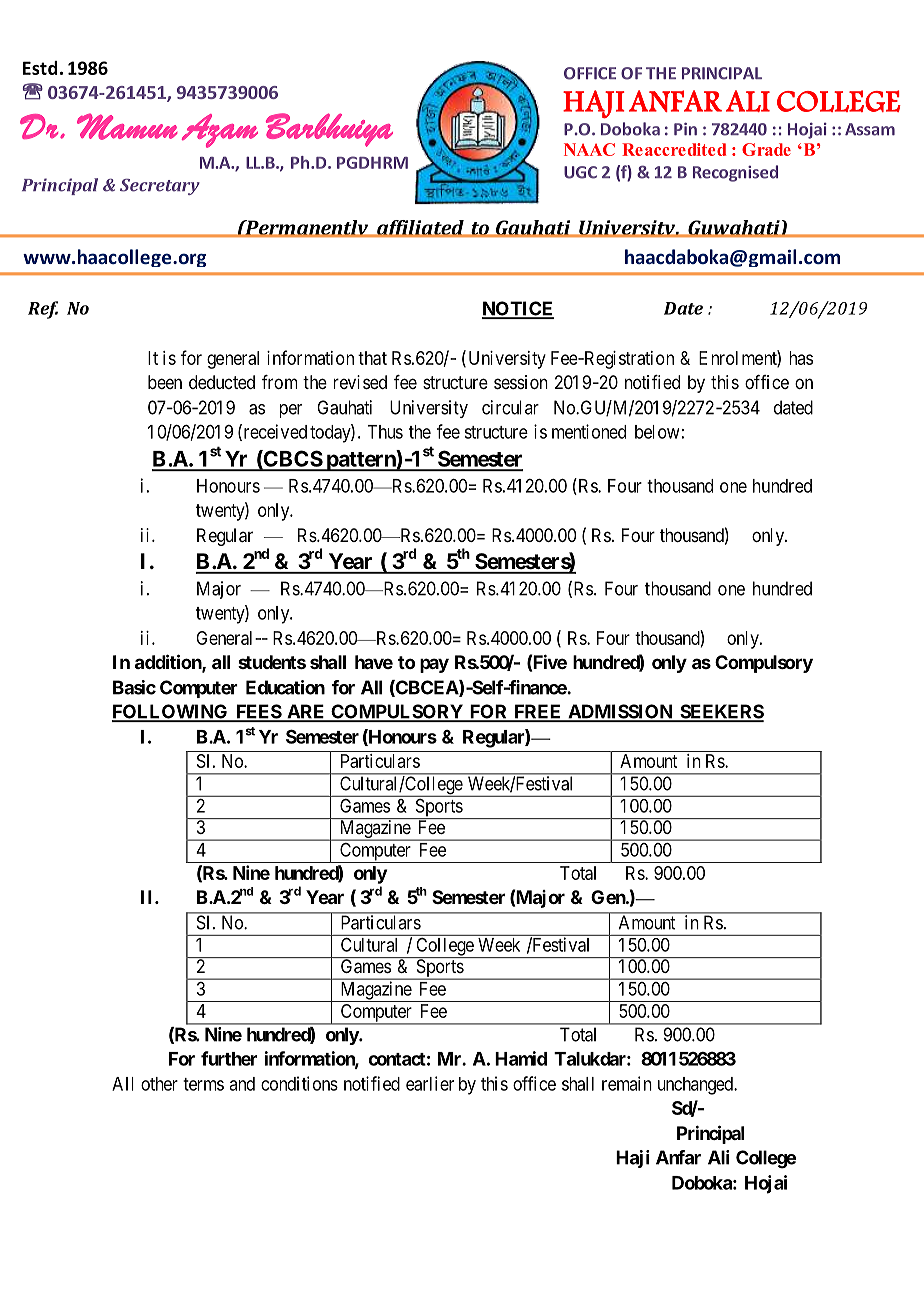 The height and width of the screenshot is (1308, 924). Describe the element at coordinates (160, 187) in the screenshot. I see `Secretary` at that location.
